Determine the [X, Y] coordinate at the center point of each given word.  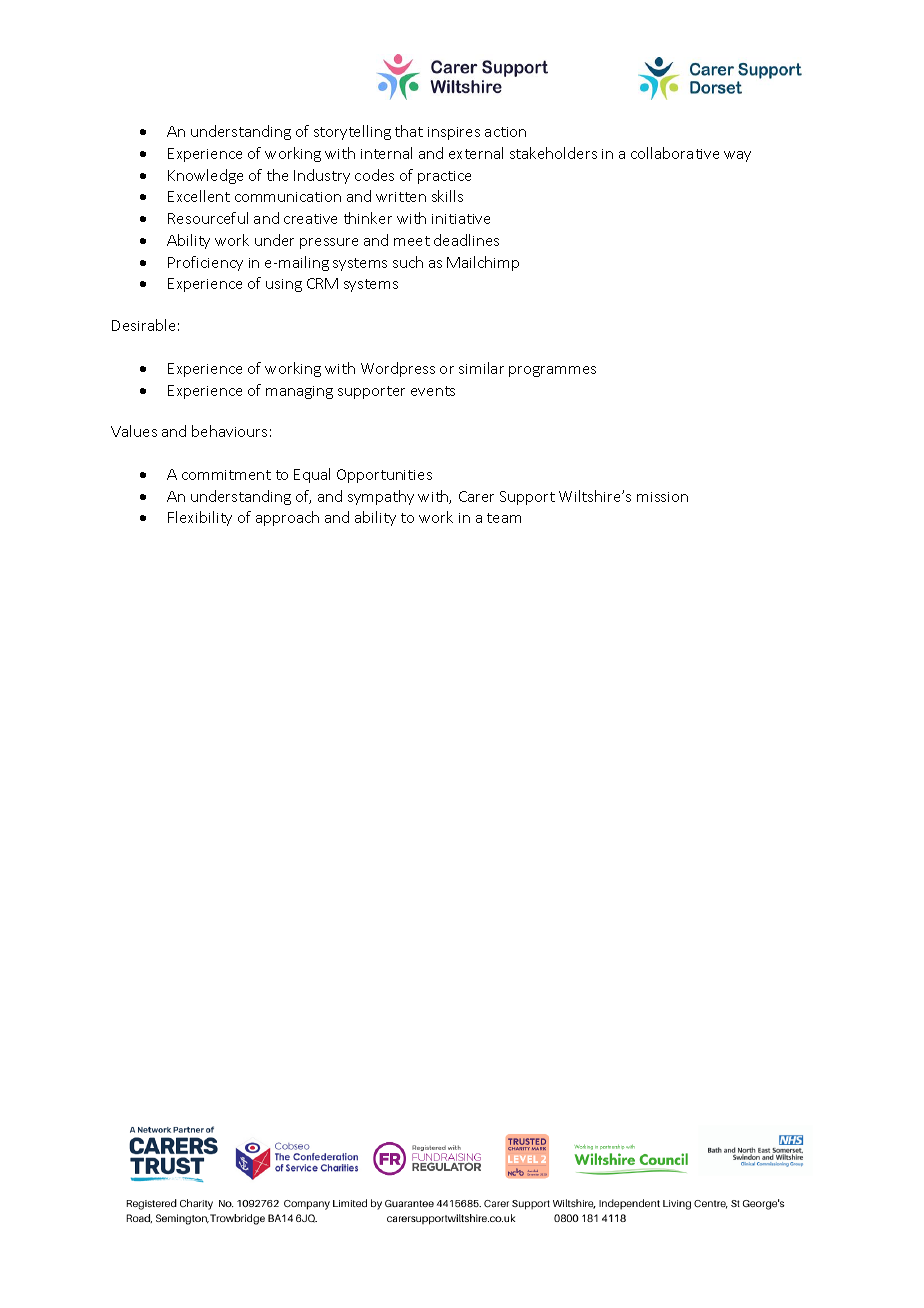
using [284, 285]
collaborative [675, 153]
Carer [476, 496]
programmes [552, 371]
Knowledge [205, 176]
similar [481, 368]
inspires [454, 133]
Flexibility [200, 518]
